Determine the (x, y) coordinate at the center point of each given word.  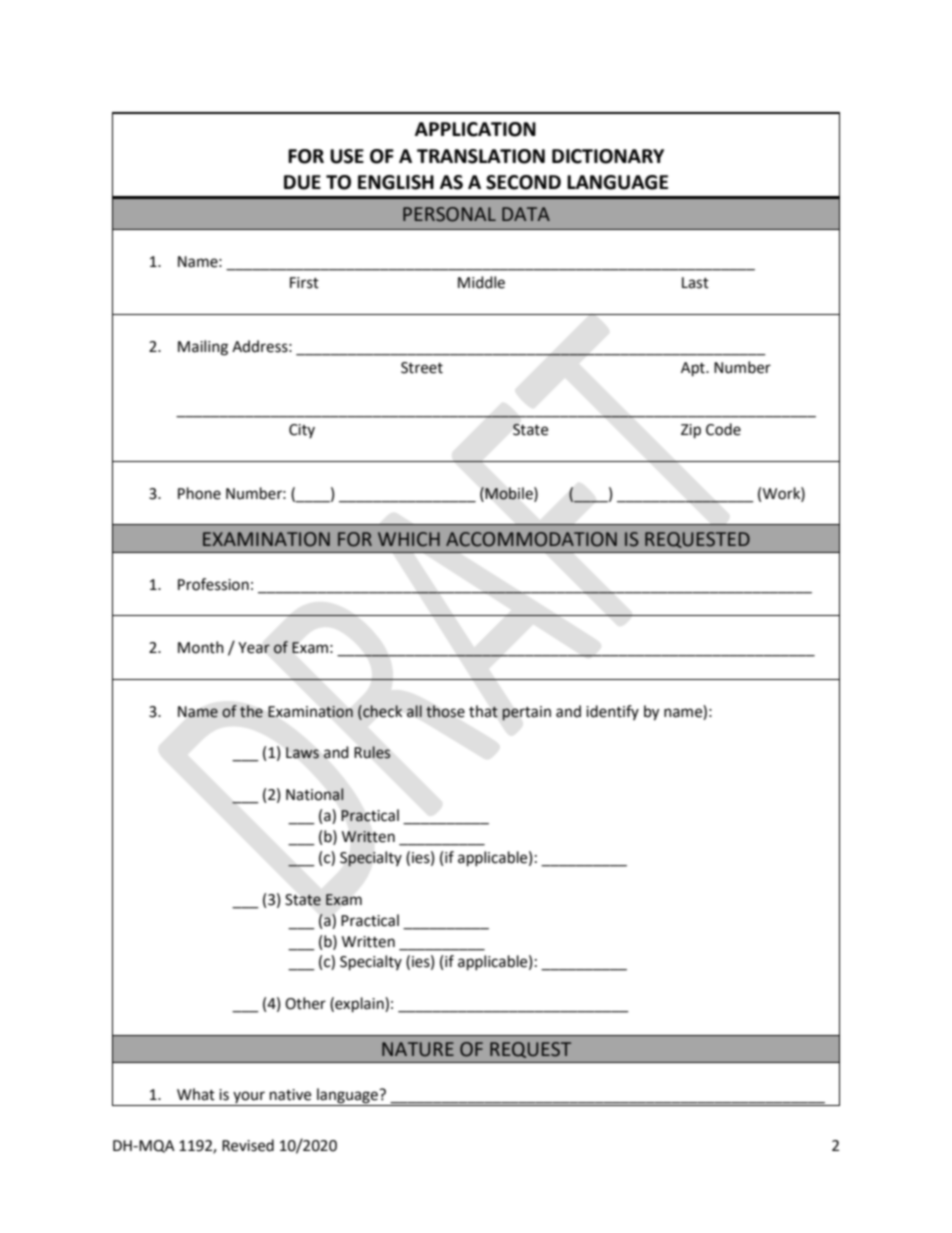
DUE (302, 182)
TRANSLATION (481, 156)
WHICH (409, 539)
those (445, 711)
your (249, 1098)
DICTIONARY (608, 156)
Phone (199, 493)
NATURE (418, 1049)
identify (612, 712)
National (315, 794)
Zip (691, 431)
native (290, 1095)
